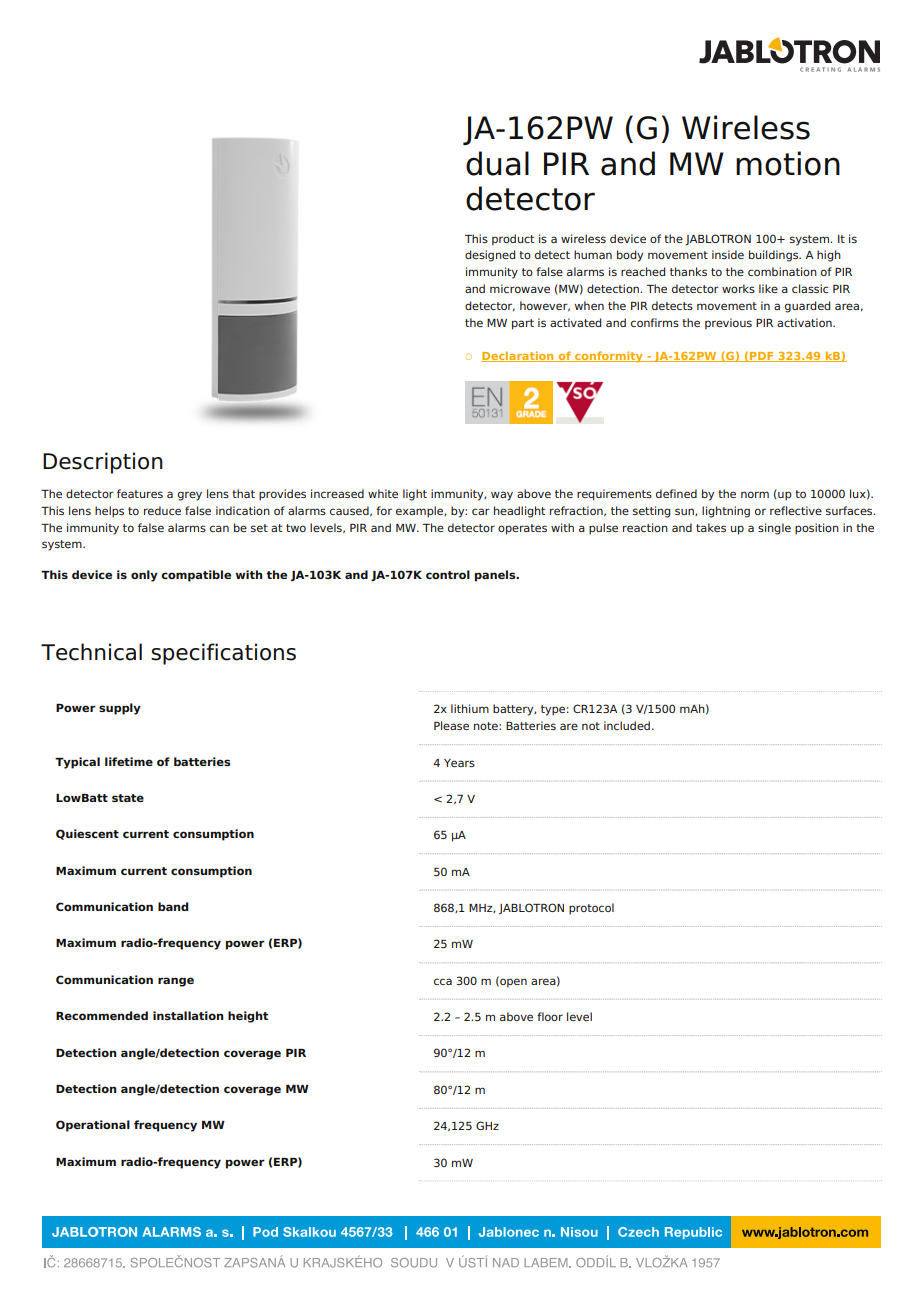 The width and height of the document is (924, 1308). What do you see at coordinates (93, 1126) in the document?
I see `Operational` at bounding box center [93, 1126].
